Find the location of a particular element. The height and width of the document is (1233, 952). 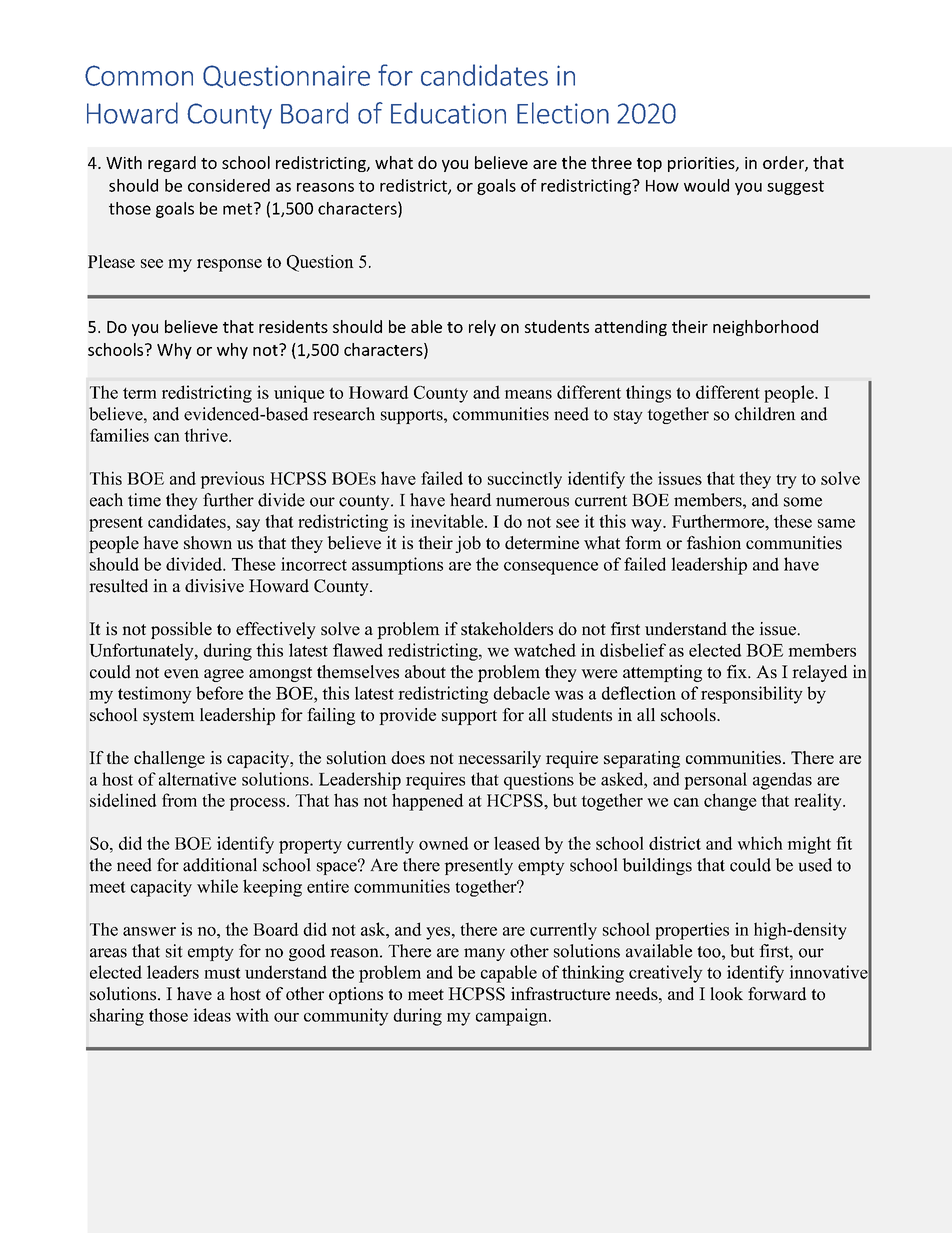

forward is located at coordinates (777, 994).
